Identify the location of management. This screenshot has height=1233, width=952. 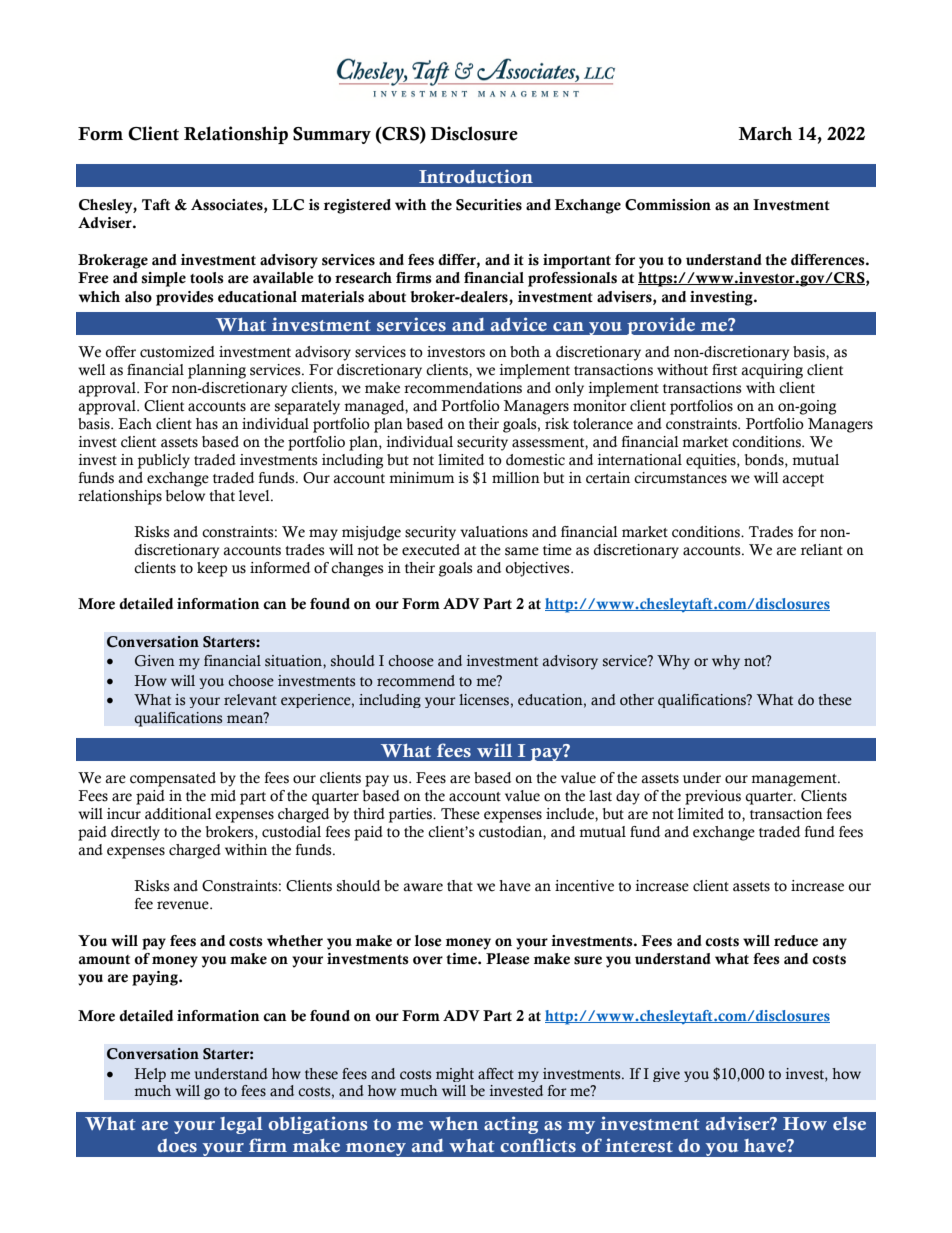
(795, 780).
